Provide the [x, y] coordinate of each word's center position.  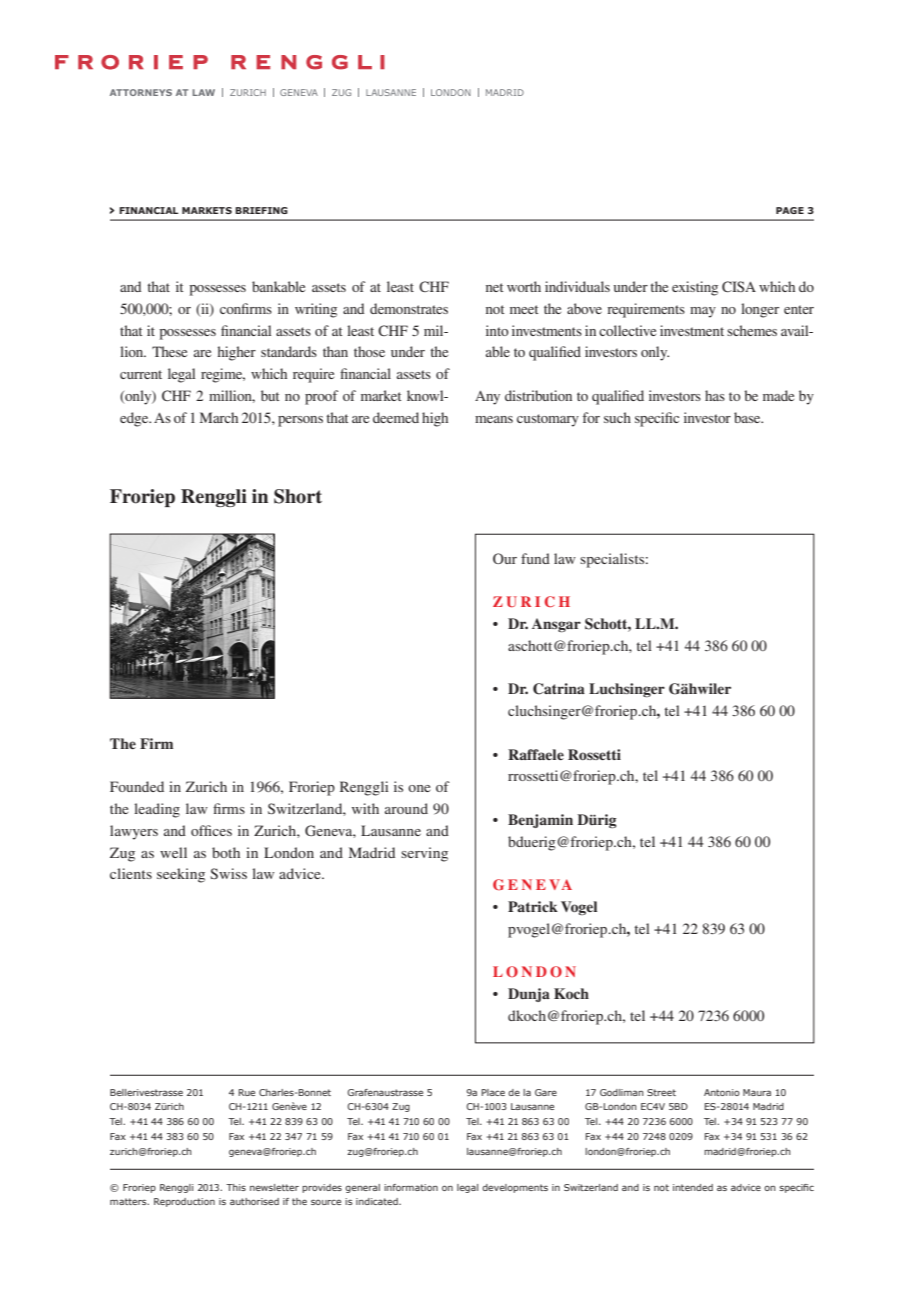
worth [524, 286]
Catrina [559, 689]
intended [693, 1187]
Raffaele [536, 754]
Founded [137, 786]
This [236, 1187]
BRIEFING [261, 210]
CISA [739, 286]
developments [515, 1188]
